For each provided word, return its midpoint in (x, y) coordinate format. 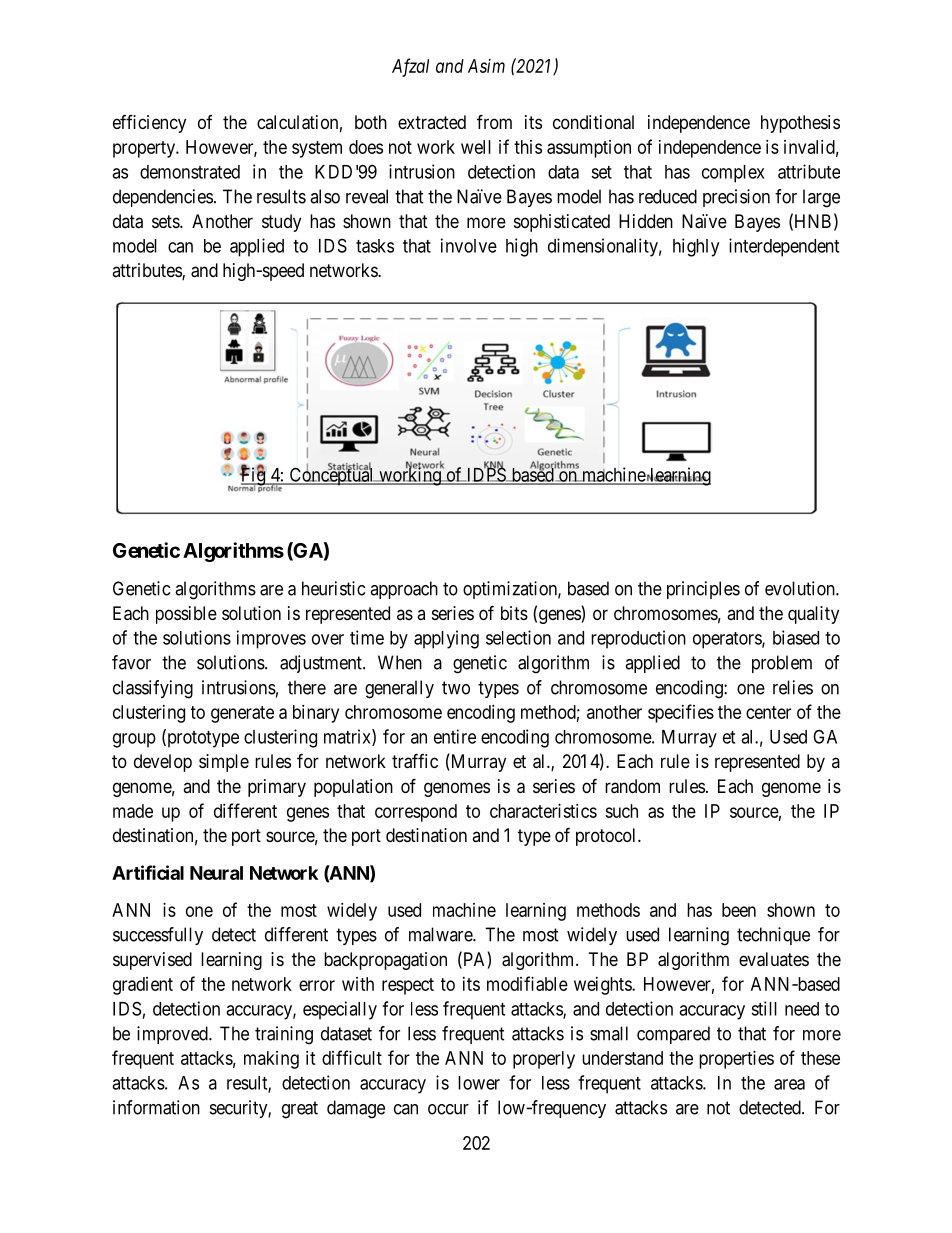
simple (224, 763)
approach (404, 590)
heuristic (333, 588)
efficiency (149, 124)
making (271, 1060)
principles (703, 590)
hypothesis (800, 124)
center (768, 712)
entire (455, 736)
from (494, 121)
